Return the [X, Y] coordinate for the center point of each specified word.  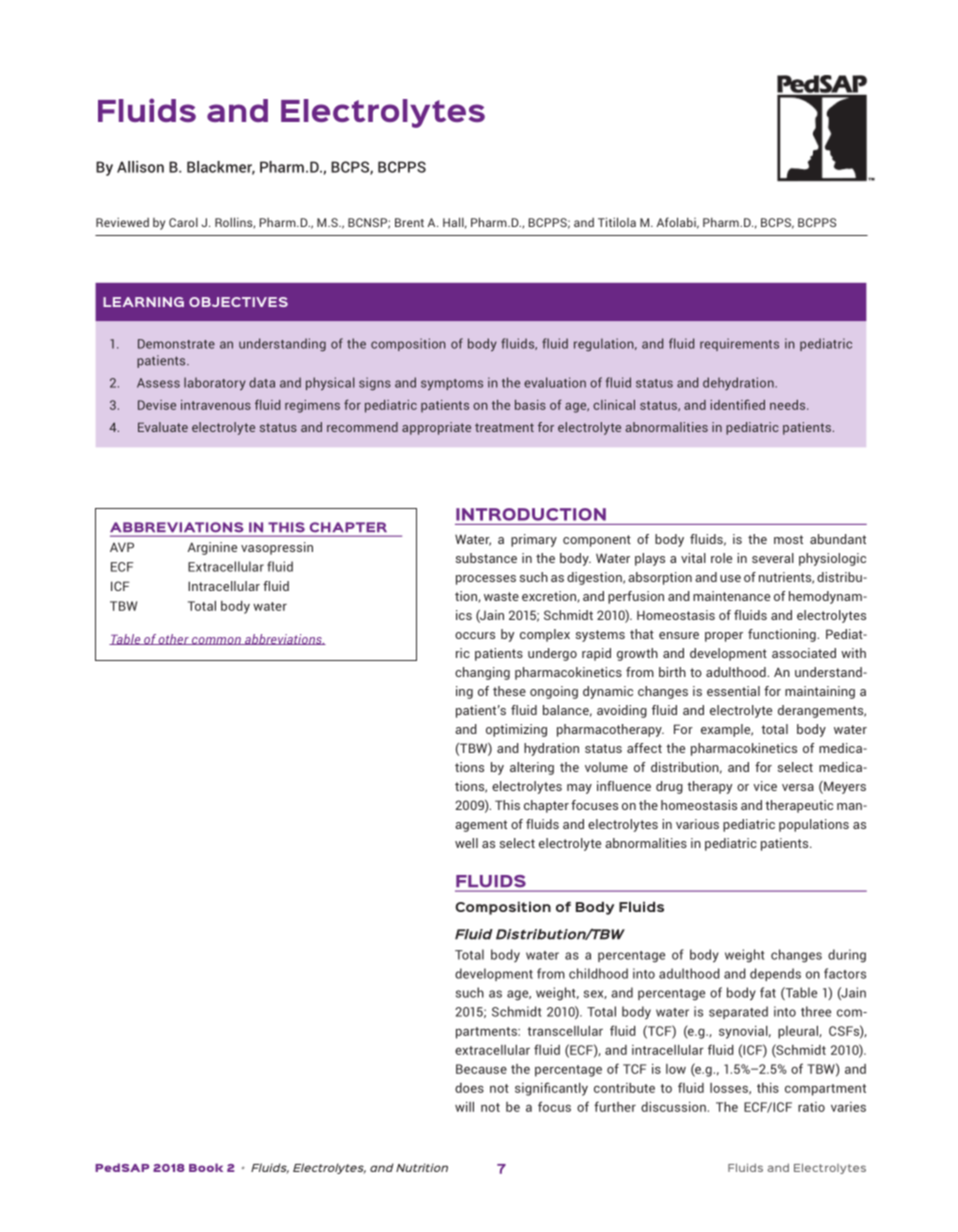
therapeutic [799, 806]
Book [206, 1167]
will [464, 1106]
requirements [739, 344]
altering [532, 768]
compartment [825, 1090]
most [788, 539]
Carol [183, 222]
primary [534, 540]
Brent [409, 222]
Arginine [212, 548]
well [466, 843]
